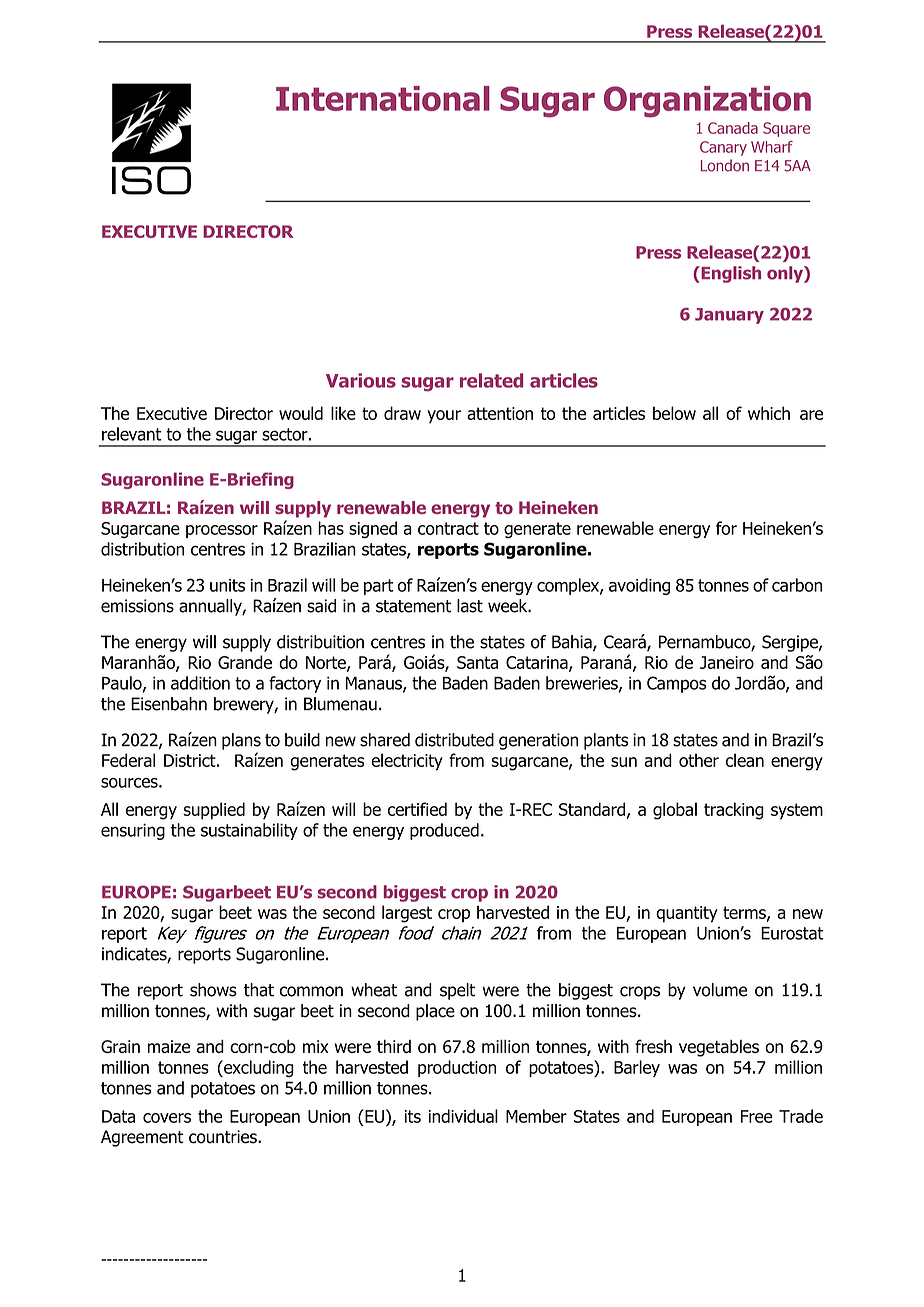  Describe the element at coordinates (383, 98) in the page. I see `International` at that location.
